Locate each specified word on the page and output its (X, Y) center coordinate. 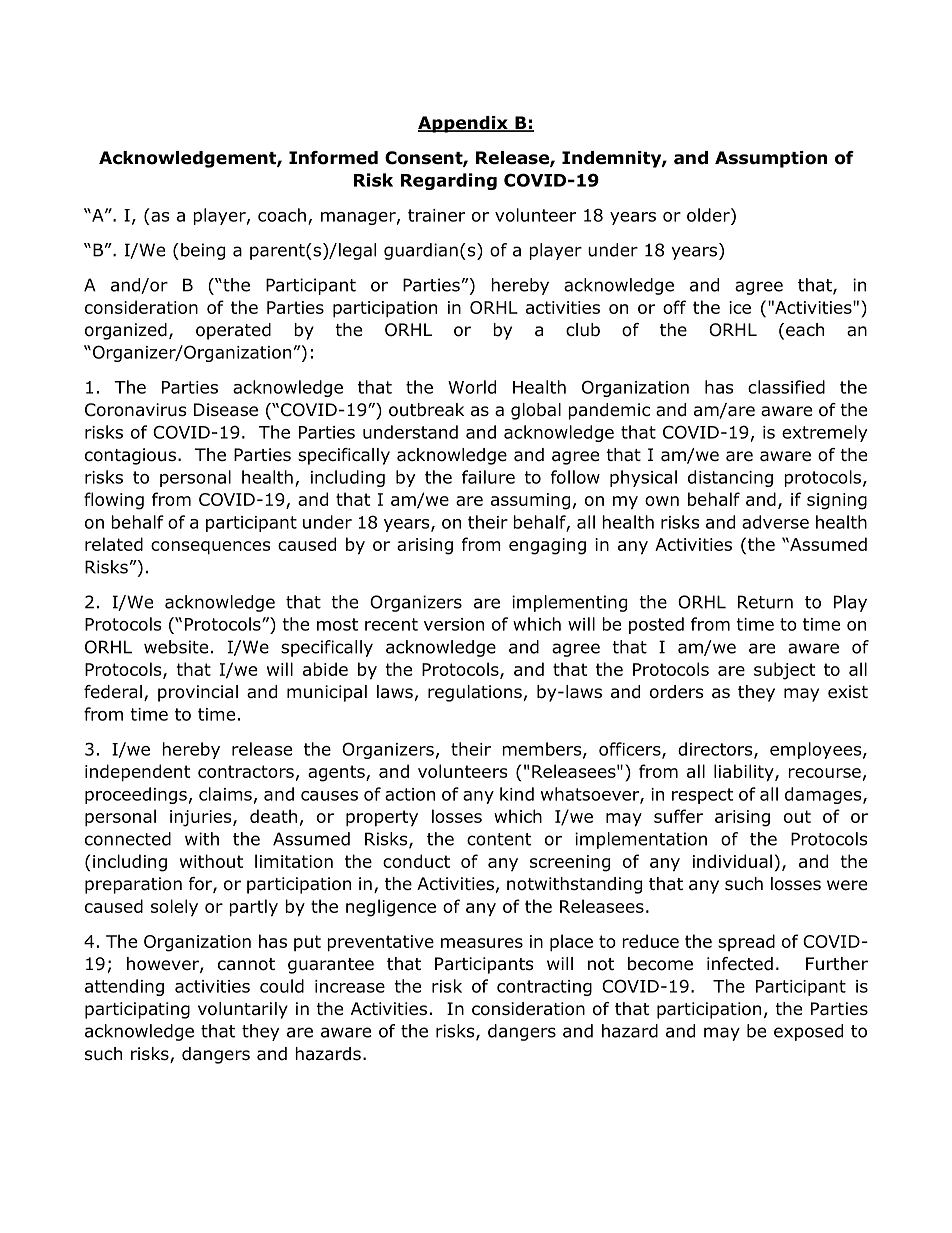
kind (517, 794)
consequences (210, 548)
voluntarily (243, 1010)
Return (765, 602)
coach (282, 215)
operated (233, 331)
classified (786, 387)
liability (745, 773)
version (454, 624)
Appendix (464, 124)
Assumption (771, 159)
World (472, 387)
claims (225, 794)
